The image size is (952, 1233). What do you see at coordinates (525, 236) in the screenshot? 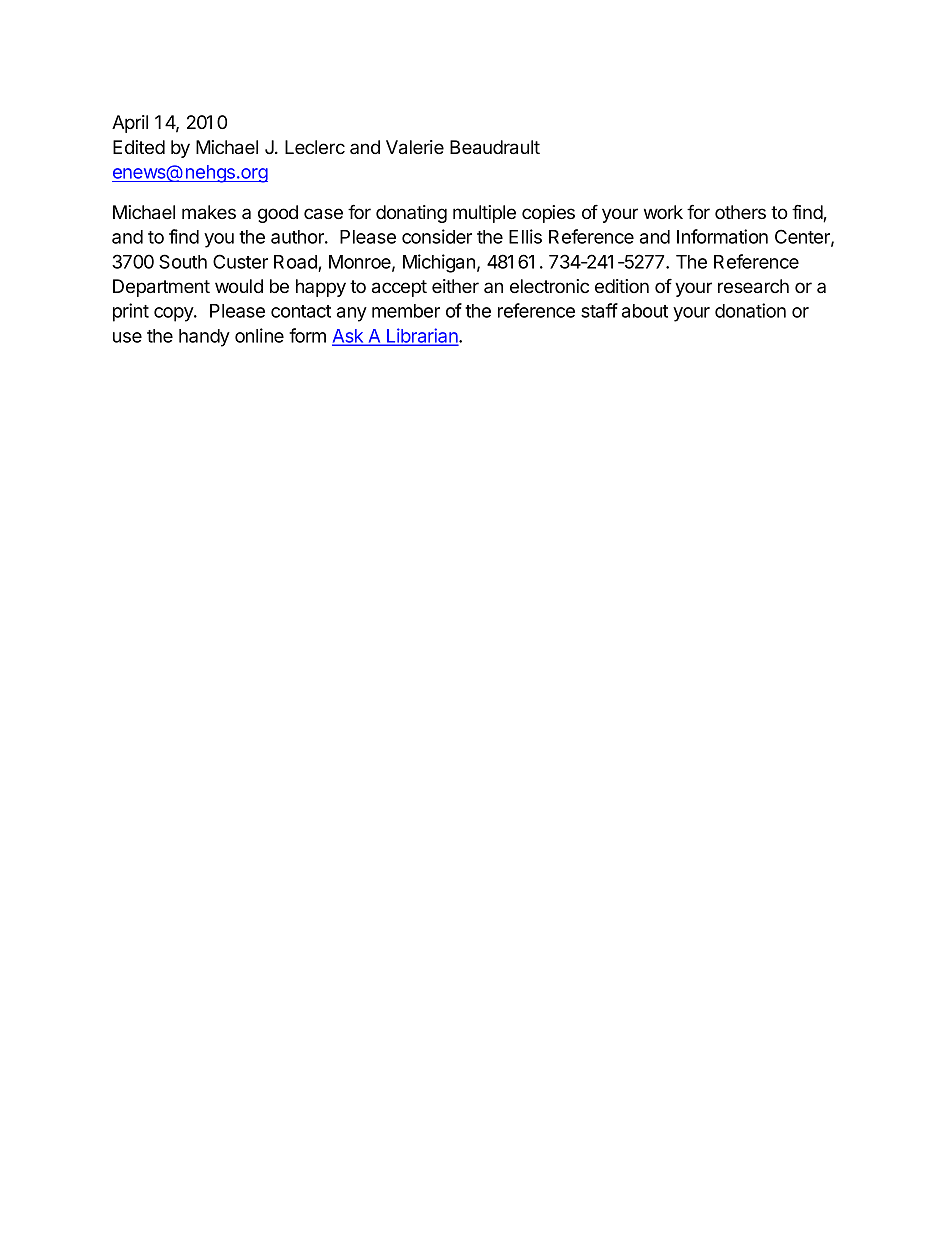
I see `Ellis` at bounding box center [525, 236].
